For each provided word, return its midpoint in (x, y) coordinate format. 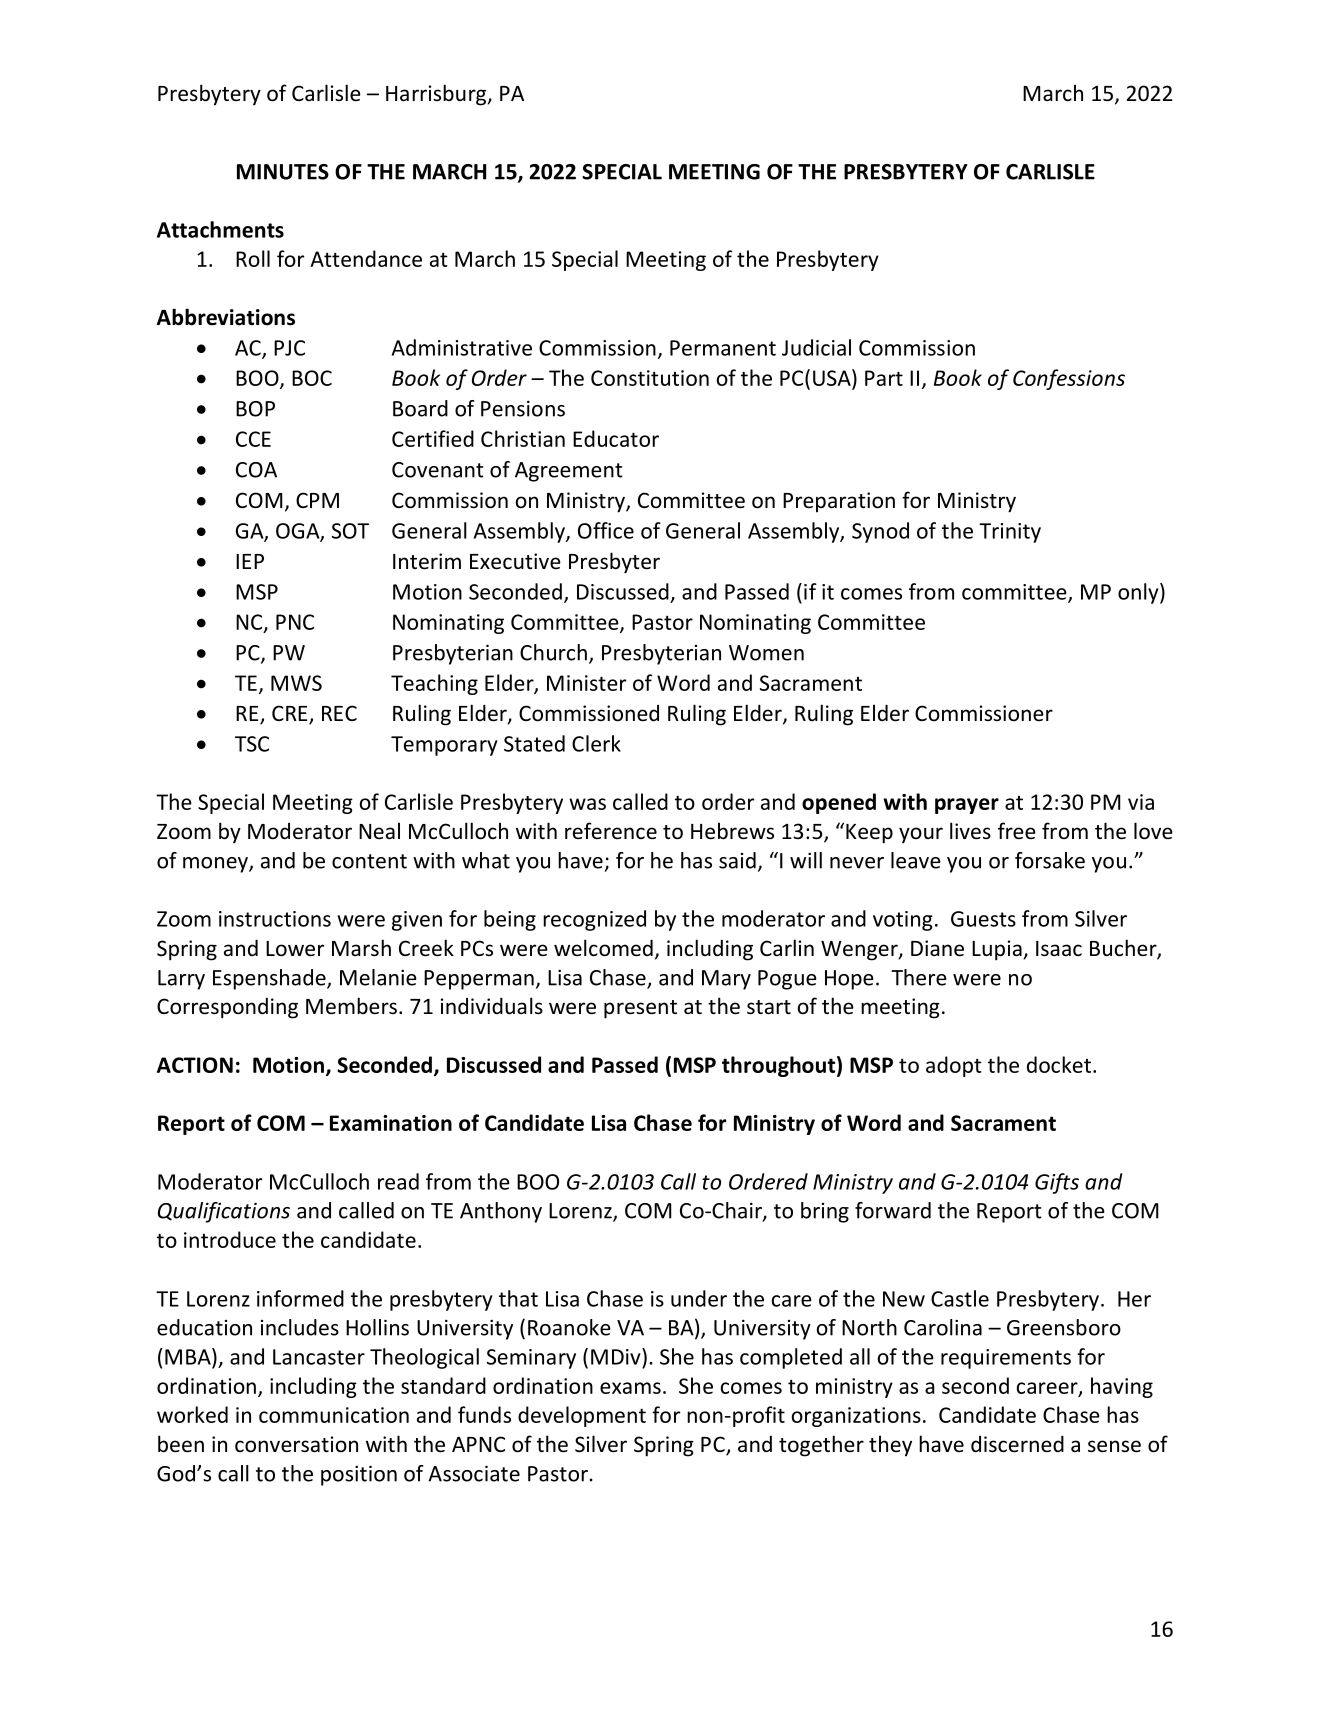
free (1017, 831)
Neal (379, 830)
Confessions (1069, 379)
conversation (296, 1444)
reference (611, 831)
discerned (1017, 1444)
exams (630, 1388)
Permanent (723, 348)
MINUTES (283, 172)
